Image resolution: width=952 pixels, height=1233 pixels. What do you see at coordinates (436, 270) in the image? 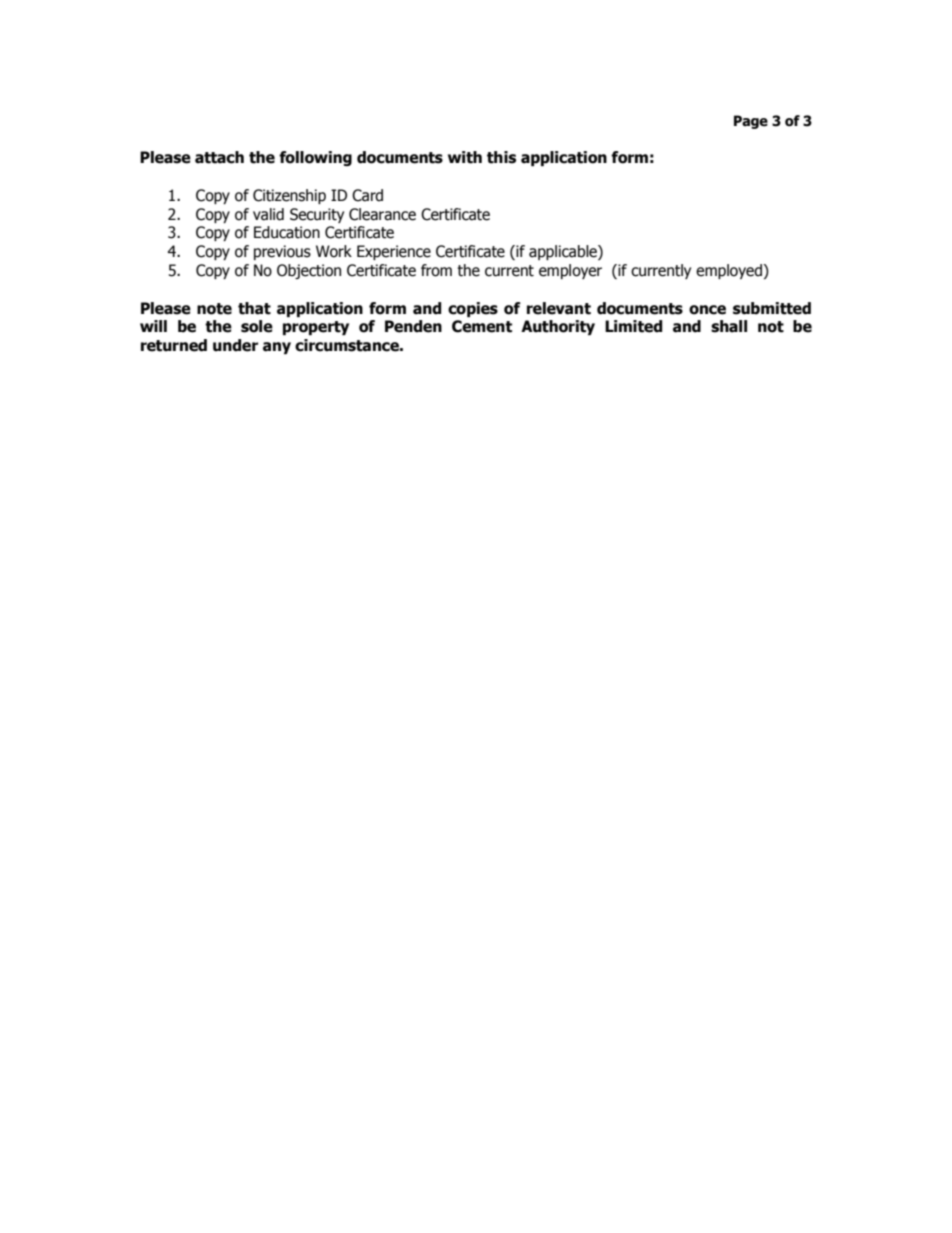
I see `from` at bounding box center [436, 270].
